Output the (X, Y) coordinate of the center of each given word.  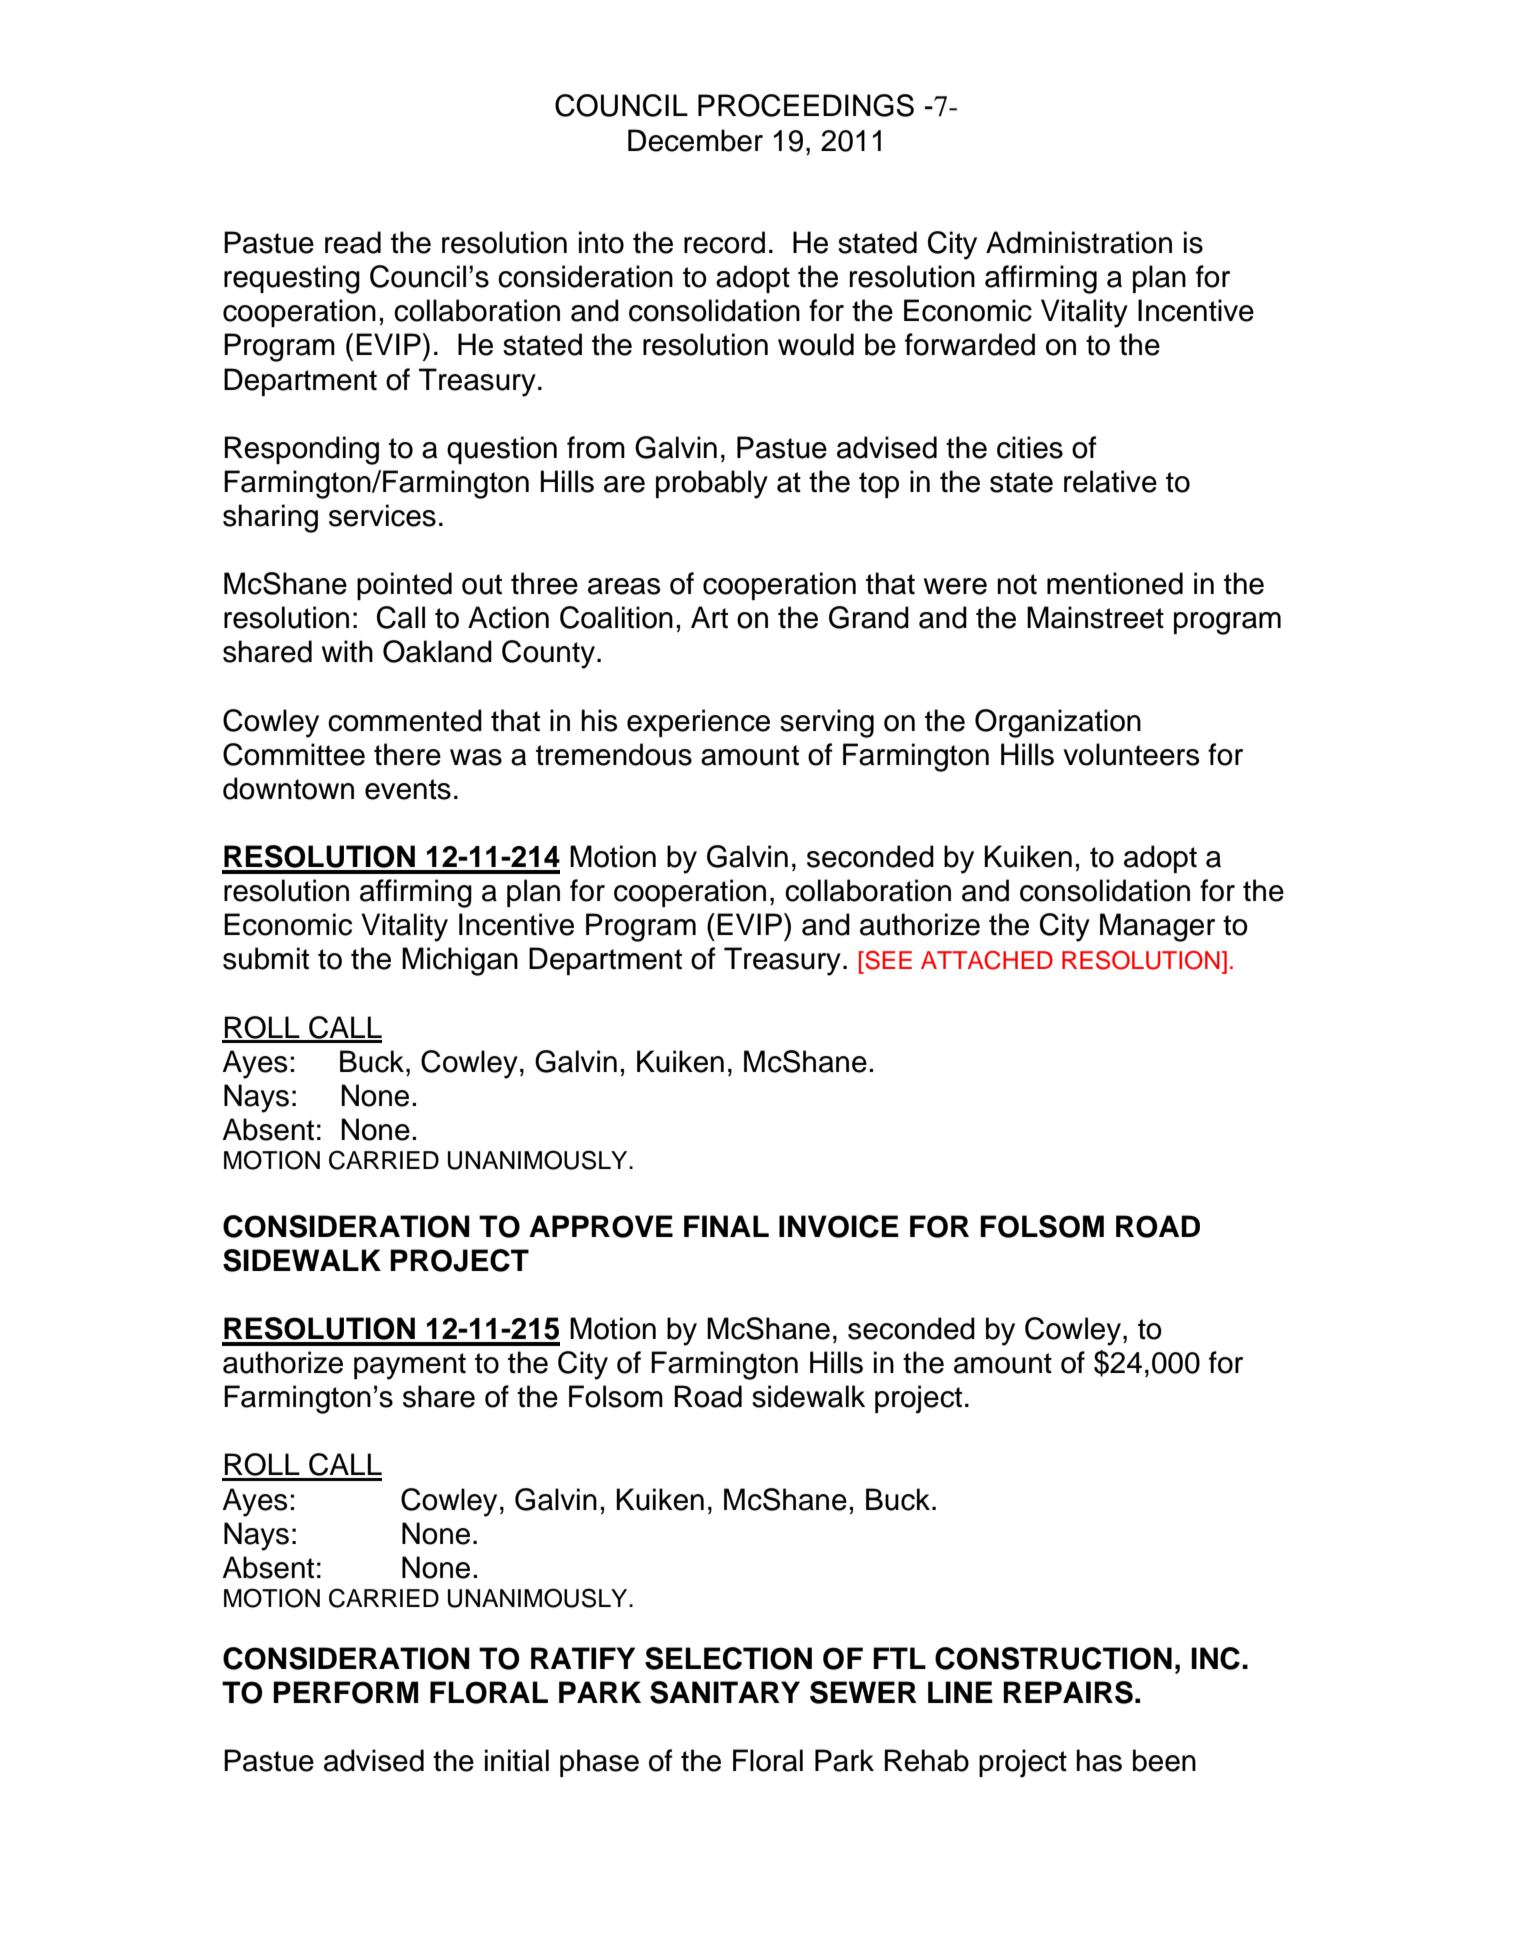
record (724, 242)
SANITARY (725, 1692)
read (353, 242)
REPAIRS (1068, 1692)
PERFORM (345, 1692)
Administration (1079, 242)
